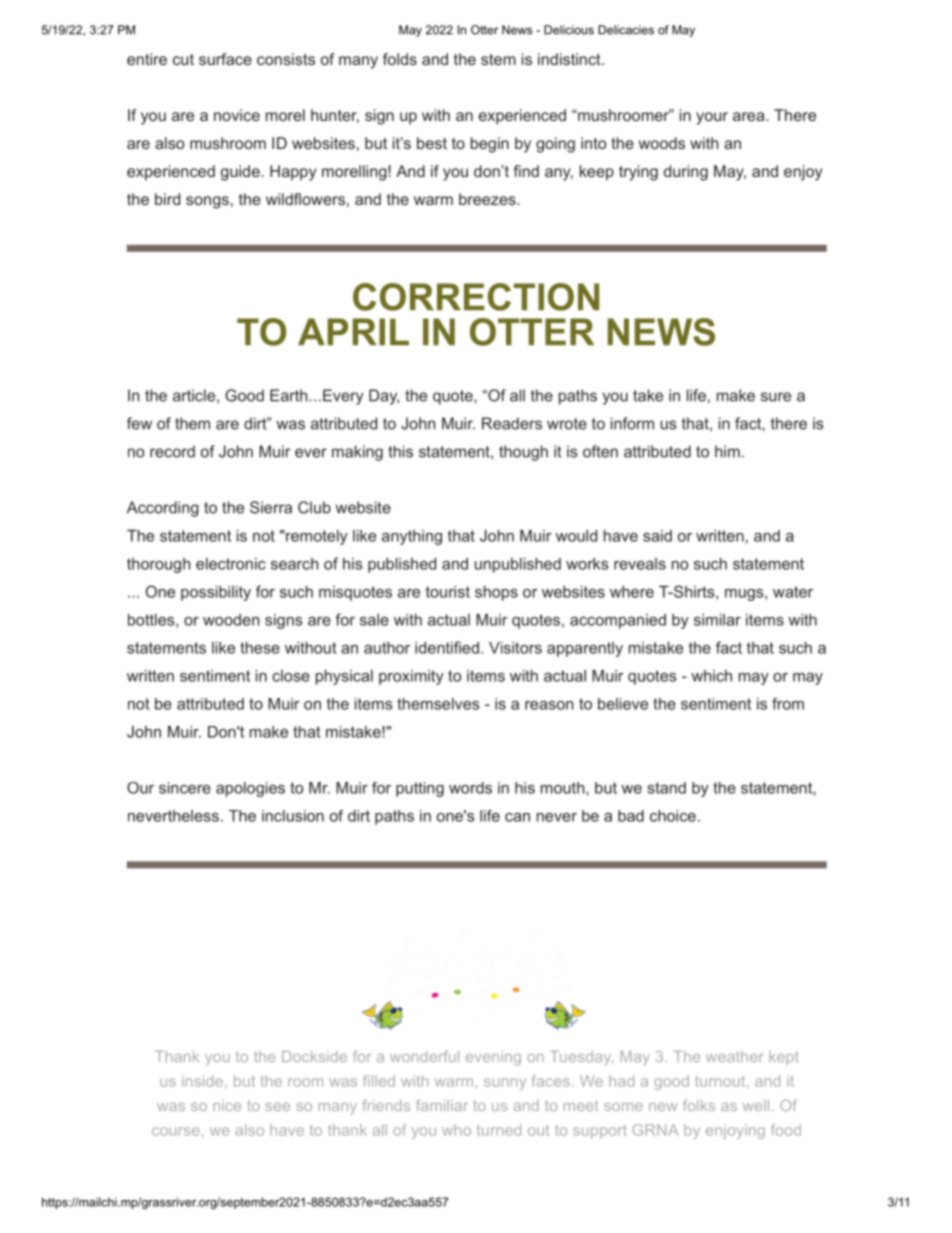 This document has width=952, height=1233. Describe the element at coordinates (227, 1105) in the document. I see `nice` at that location.
